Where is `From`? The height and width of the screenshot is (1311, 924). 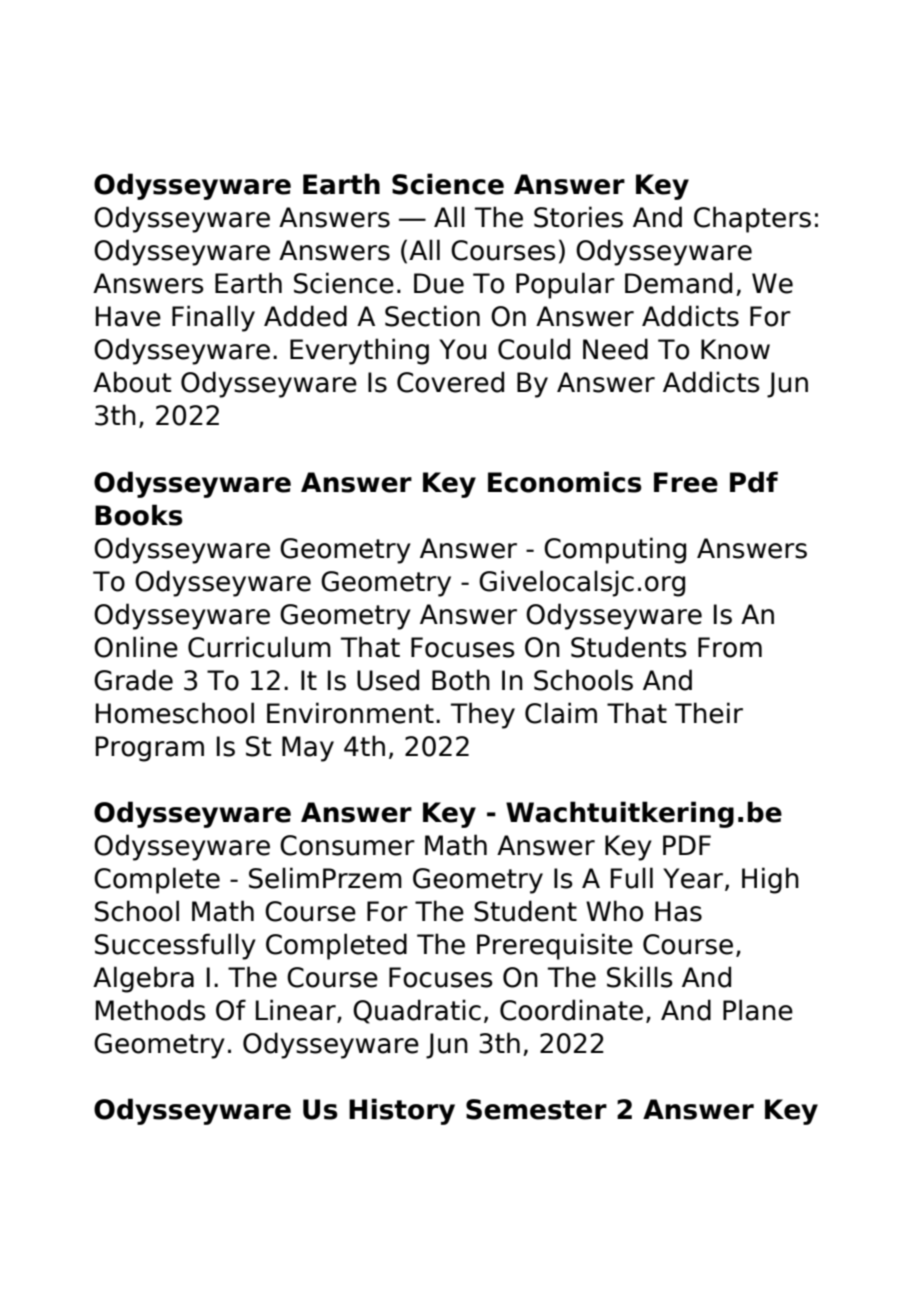 From is located at coordinates (730, 647).
